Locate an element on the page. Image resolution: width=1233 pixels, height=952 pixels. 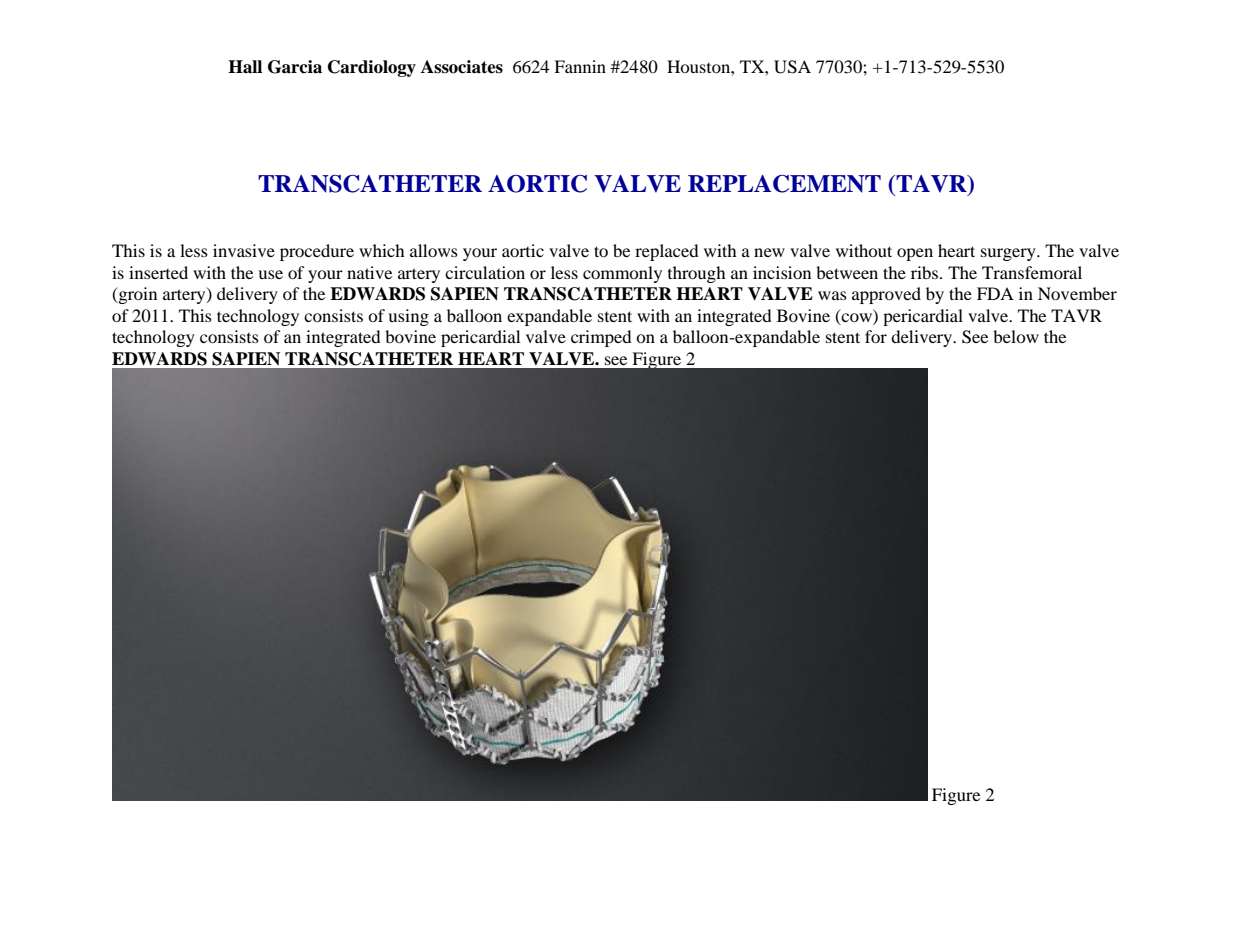
below is located at coordinates (1016, 336).
